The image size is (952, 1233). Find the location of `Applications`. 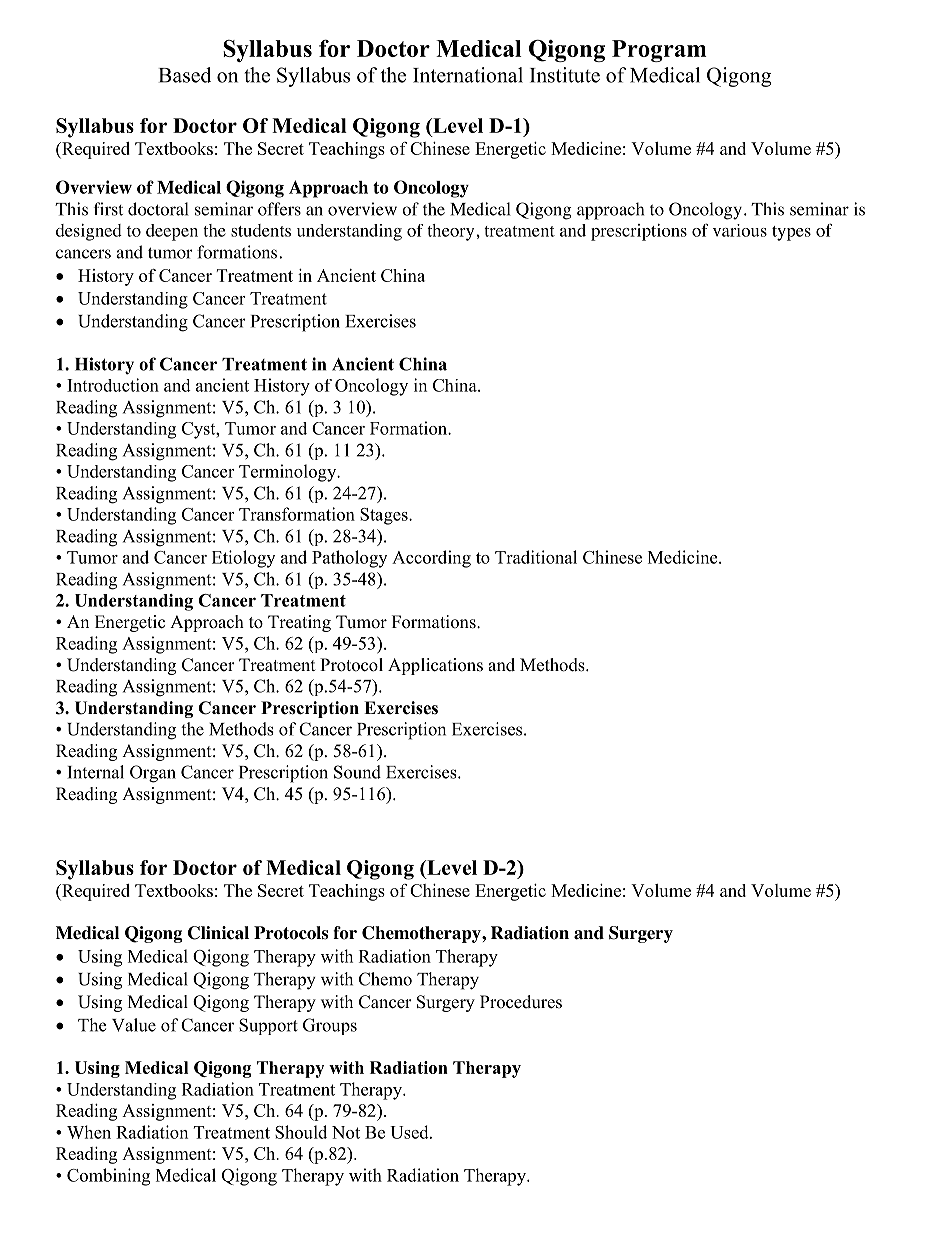

Applications is located at coordinates (435, 666).
